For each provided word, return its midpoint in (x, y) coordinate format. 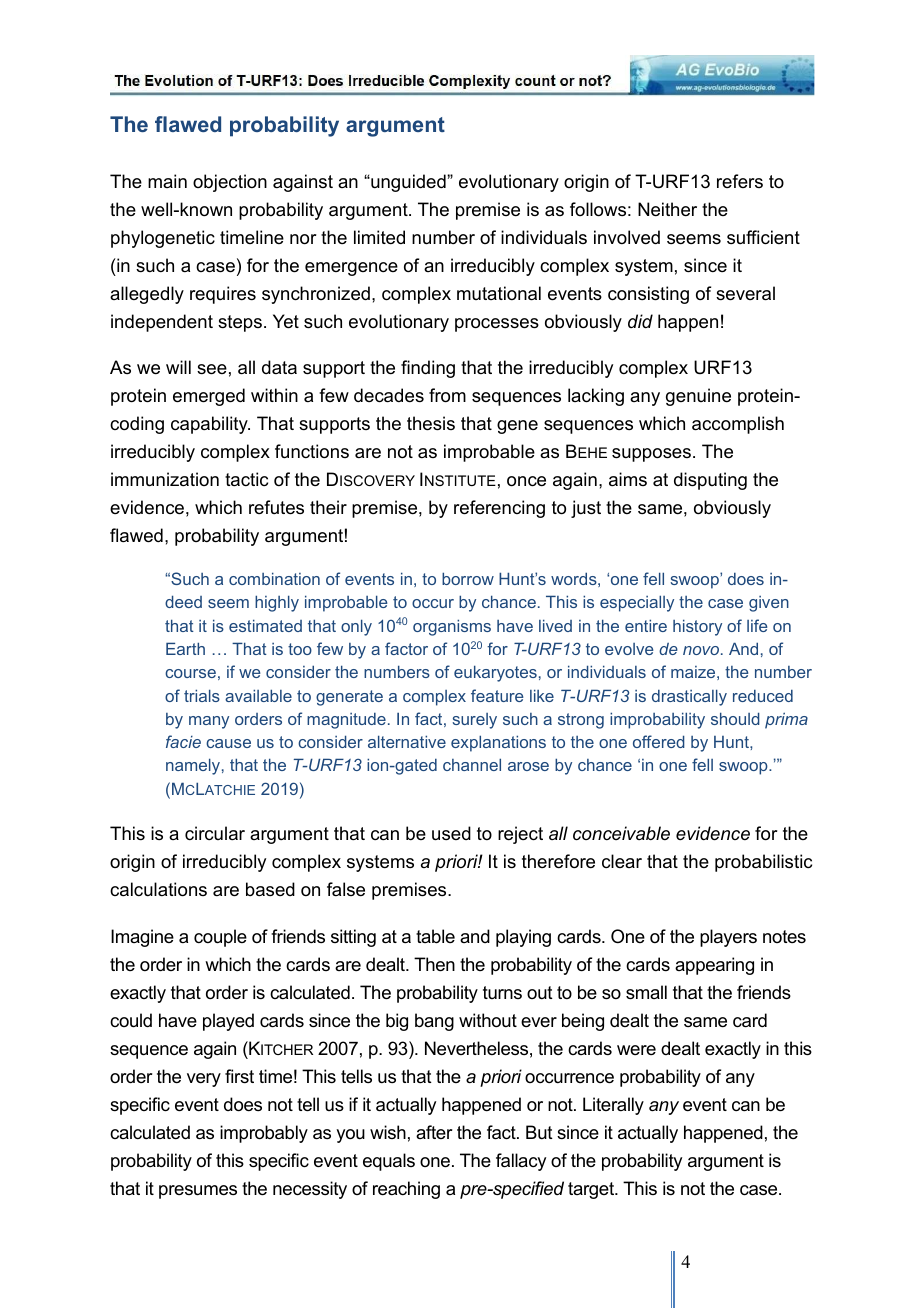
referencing (499, 509)
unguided (408, 183)
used (451, 833)
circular (215, 833)
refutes (276, 507)
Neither (667, 209)
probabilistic (763, 863)
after (434, 1132)
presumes (198, 1192)
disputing (710, 481)
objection (230, 183)
